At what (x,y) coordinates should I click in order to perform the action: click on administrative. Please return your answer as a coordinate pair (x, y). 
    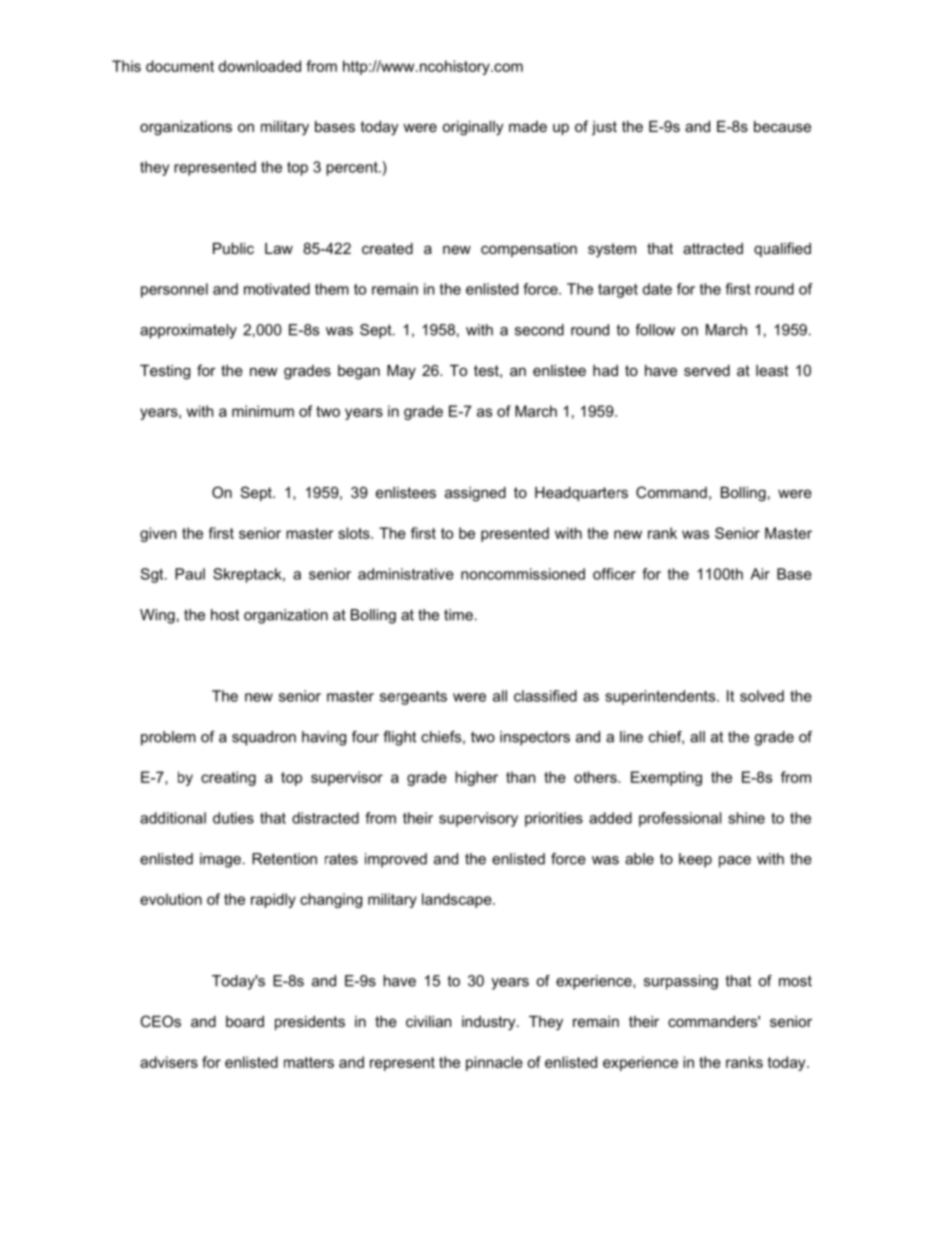
    Looking at the image, I should click on (406, 574).
